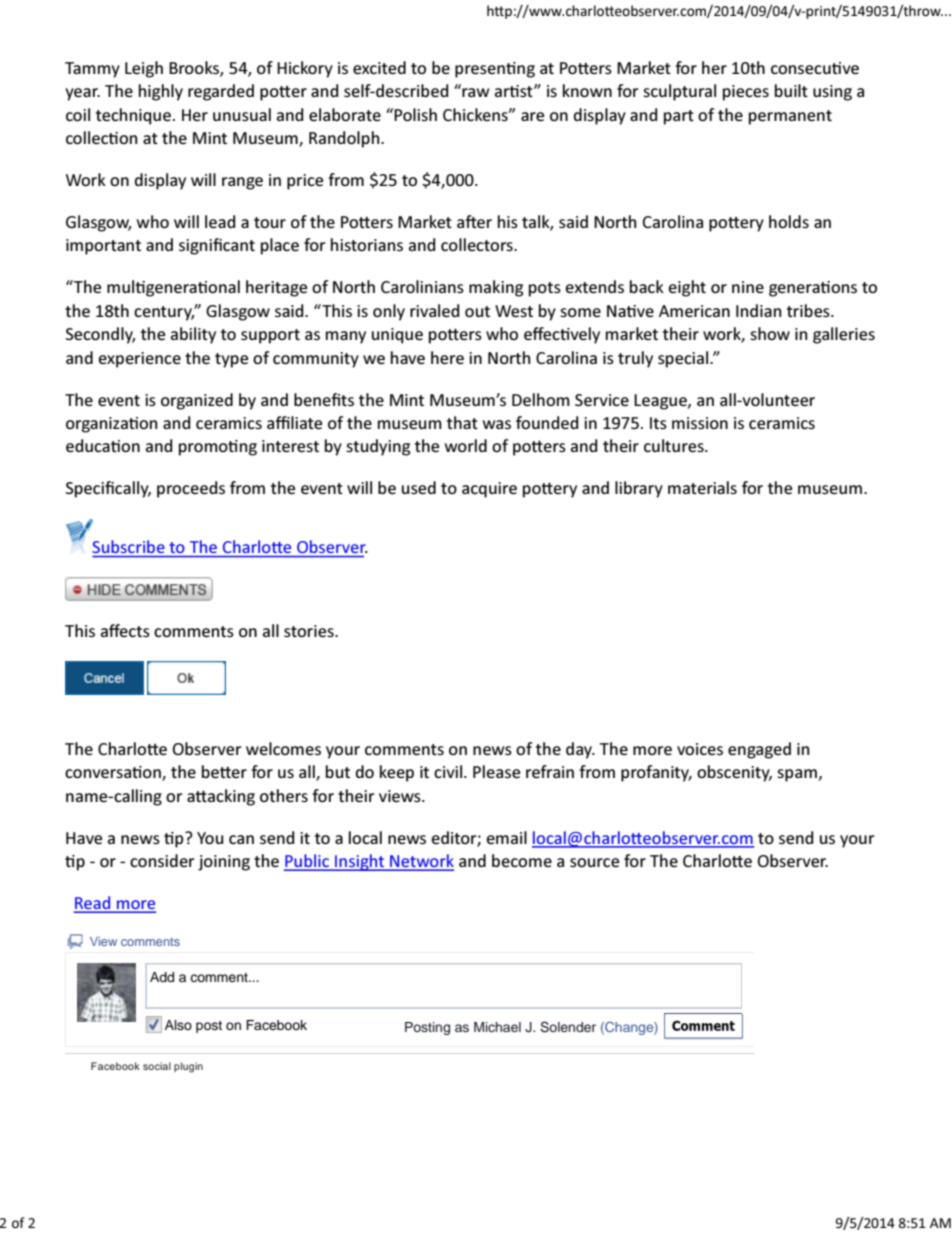  What do you see at coordinates (476, 92) in the document?
I see `raw` at bounding box center [476, 92].
